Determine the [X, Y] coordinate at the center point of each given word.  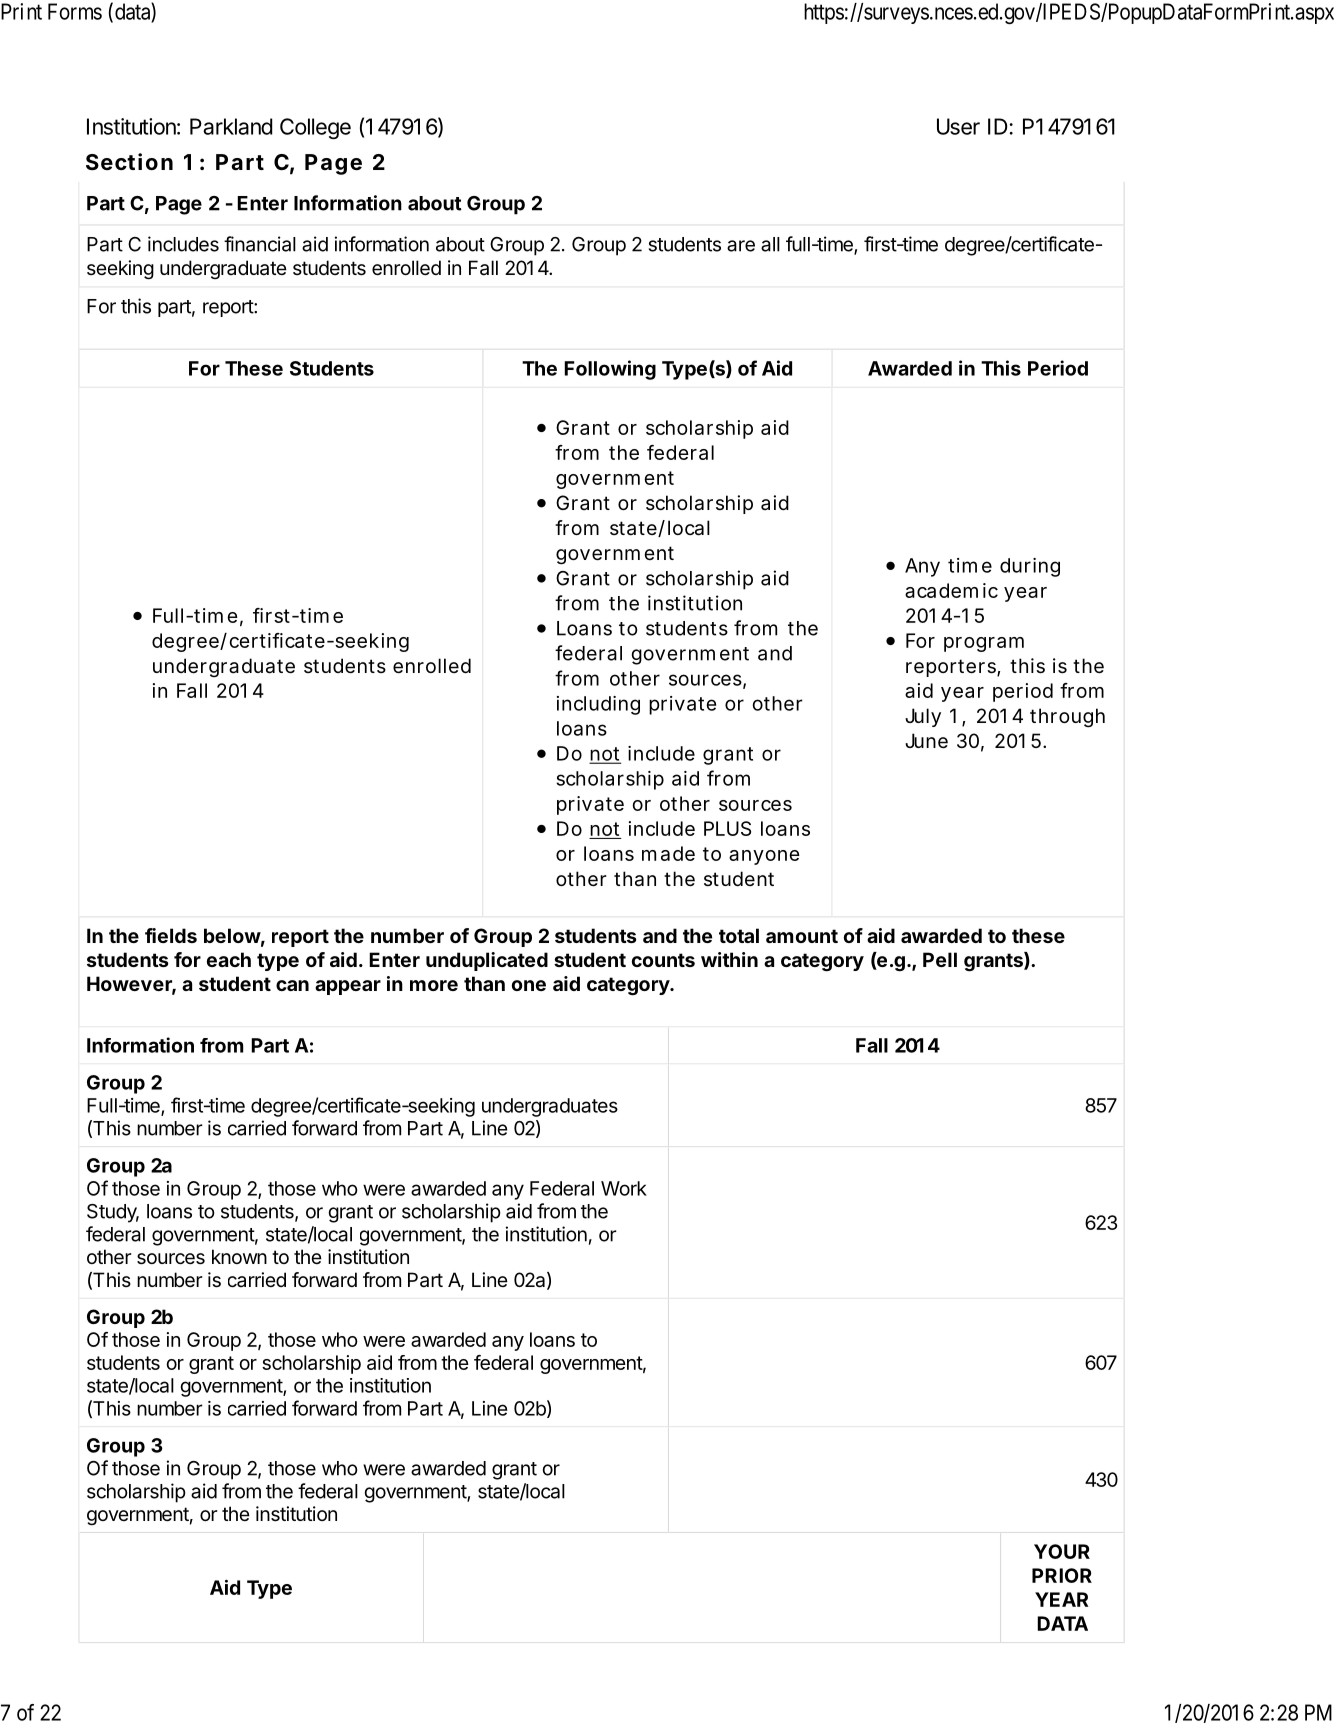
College [315, 128]
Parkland [231, 126]
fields [171, 935]
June [926, 741]
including [598, 705]
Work [624, 1188]
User [958, 126]
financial [260, 244]
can [292, 985]
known [239, 1256]
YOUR [1062, 1551]
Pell [940, 959]
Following [610, 370]
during [1030, 567]
